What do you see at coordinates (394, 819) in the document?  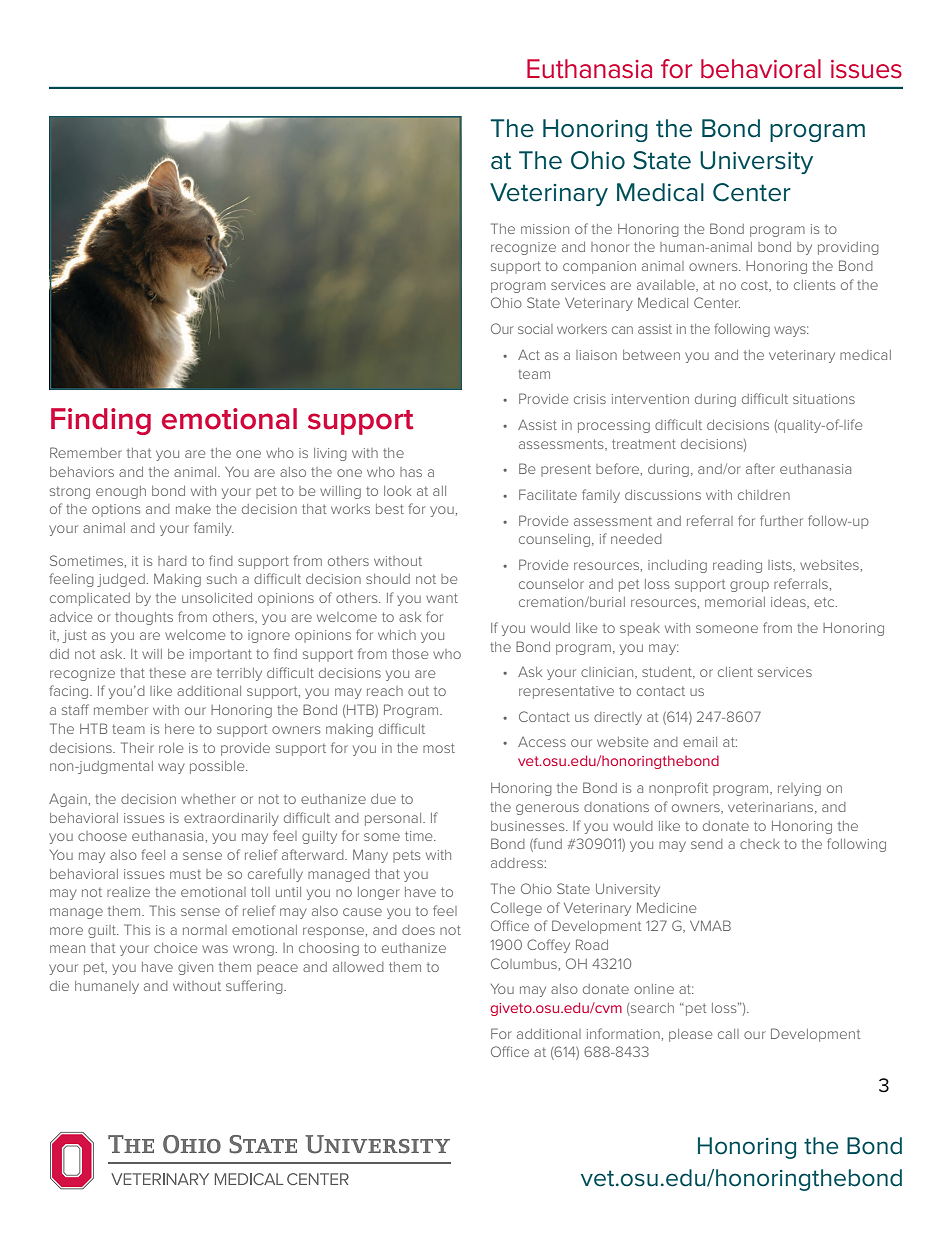 I see `personal` at bounding box center [394, 819].
